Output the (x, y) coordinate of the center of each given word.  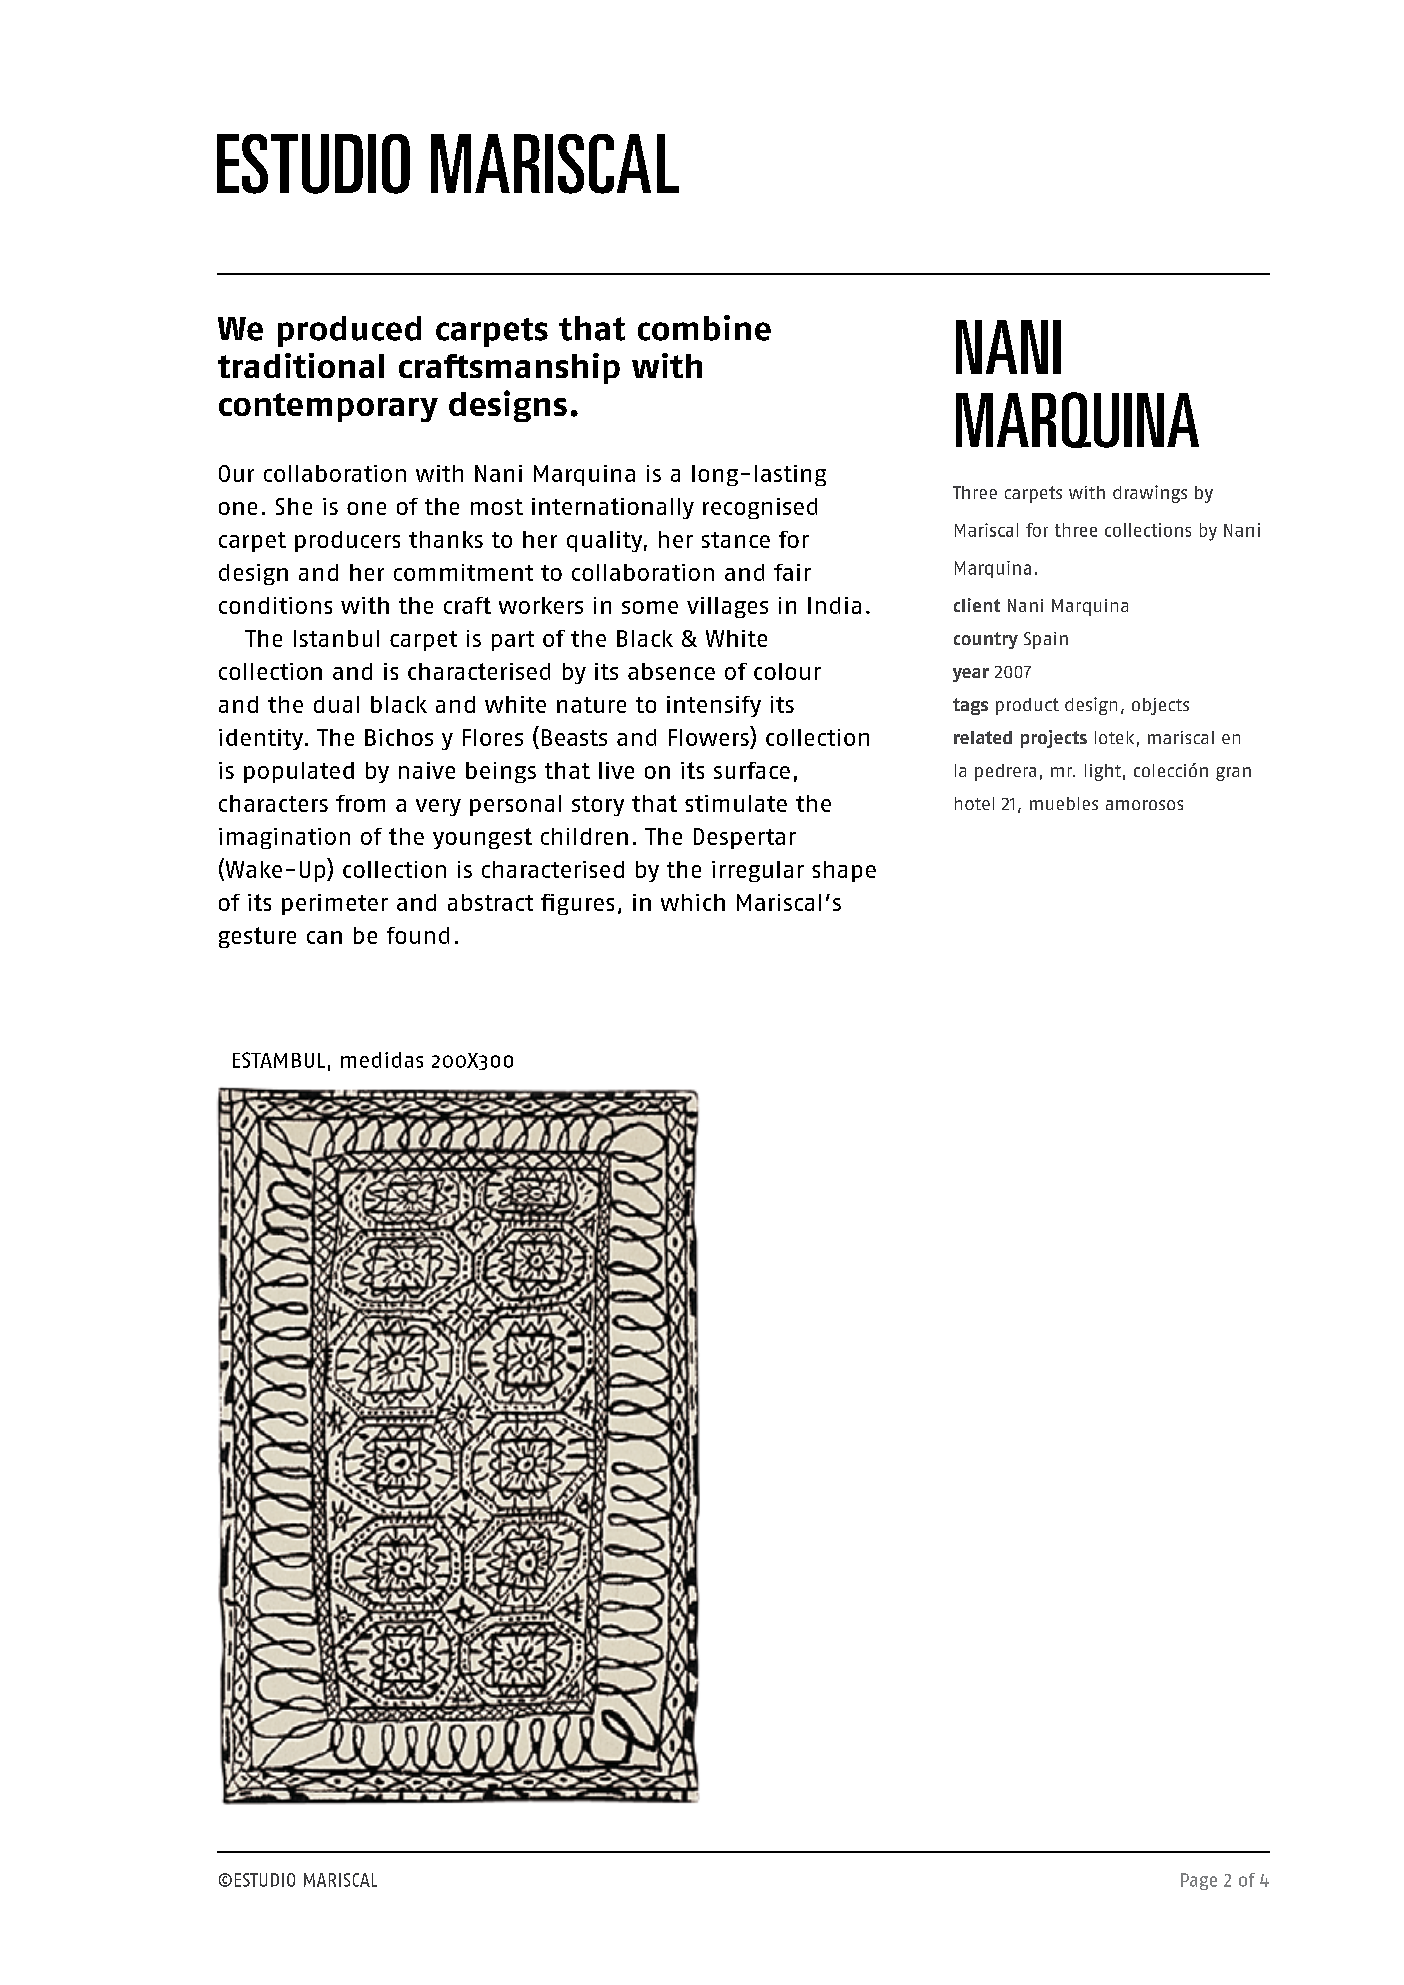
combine (704, 328)
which (693, 902)
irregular (758, 871)
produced (349, 331)
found (418, 935)
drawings (1150, 494)
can (324, 937)
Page (1199, 1881)
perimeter (335, 904)
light (1103, 772)
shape (844, 871)
